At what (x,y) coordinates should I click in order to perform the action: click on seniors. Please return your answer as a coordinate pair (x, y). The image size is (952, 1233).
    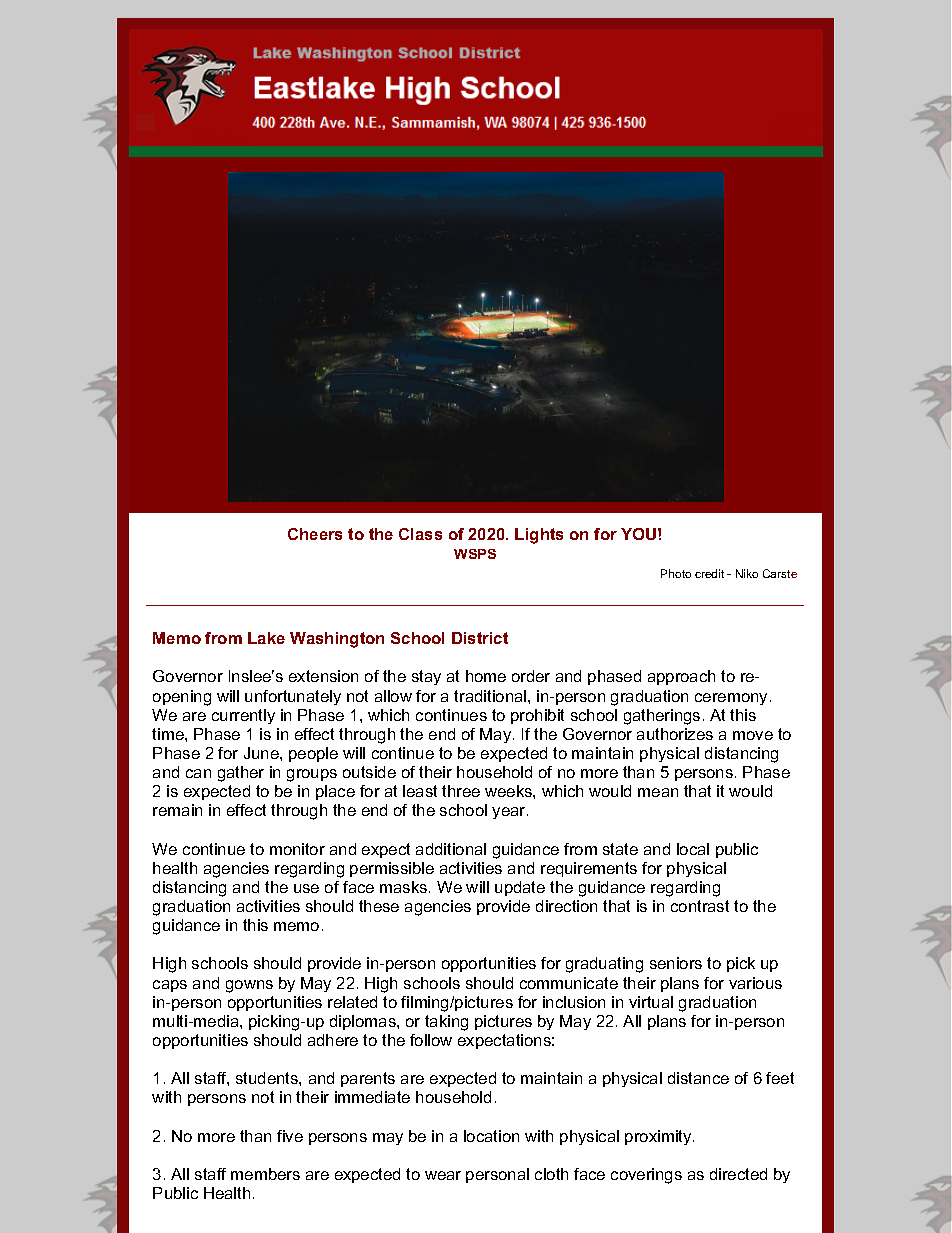
    Looking at the image, I should click on (676, 963).
